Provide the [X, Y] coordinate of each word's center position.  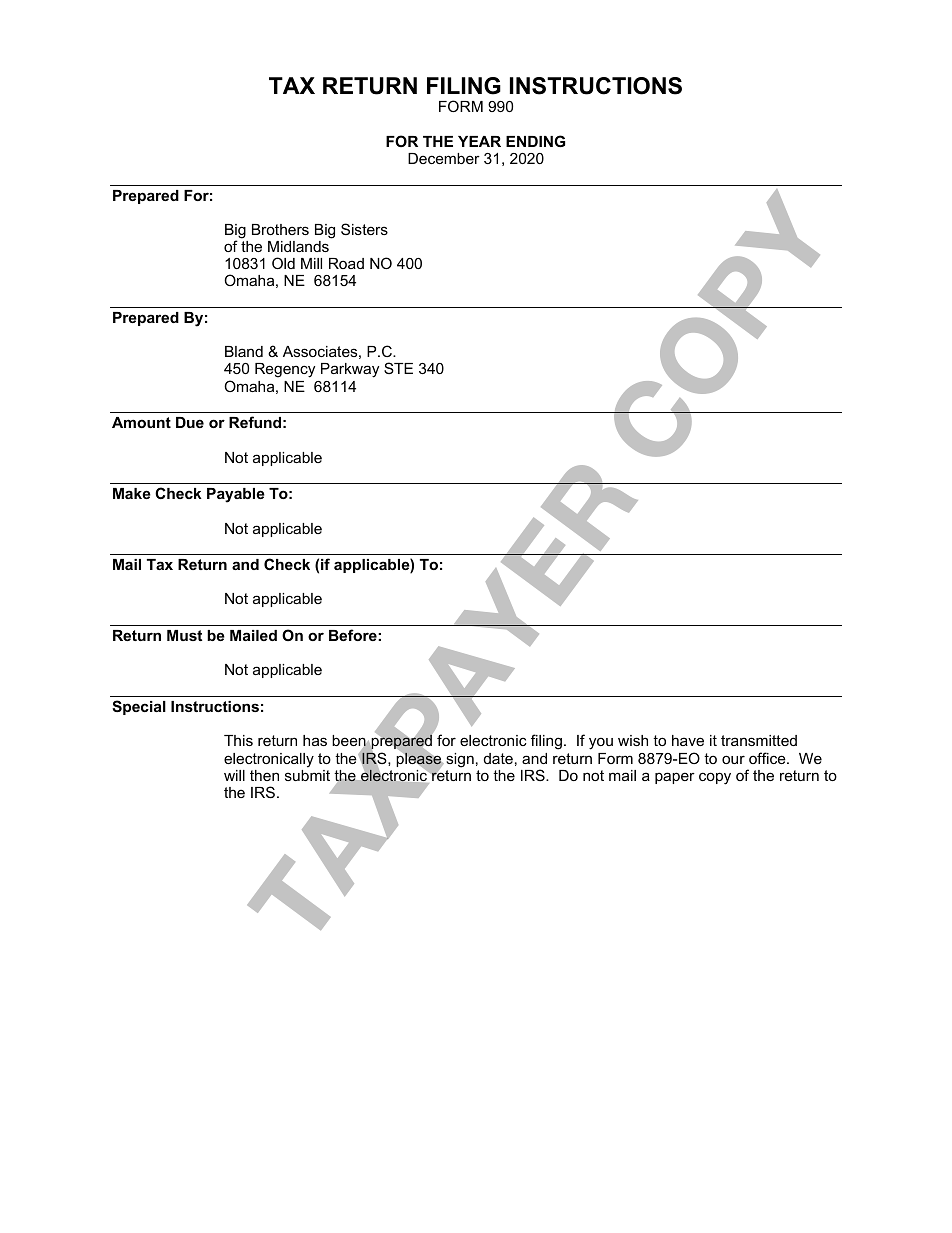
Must [184, 635]
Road [346, 263]
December [444, 158]
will [234, 775]
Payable [236, 495]
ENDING [535, 141]
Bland [244, 351]
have [688, 740]
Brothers [280, 229]
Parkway [350, 370]
